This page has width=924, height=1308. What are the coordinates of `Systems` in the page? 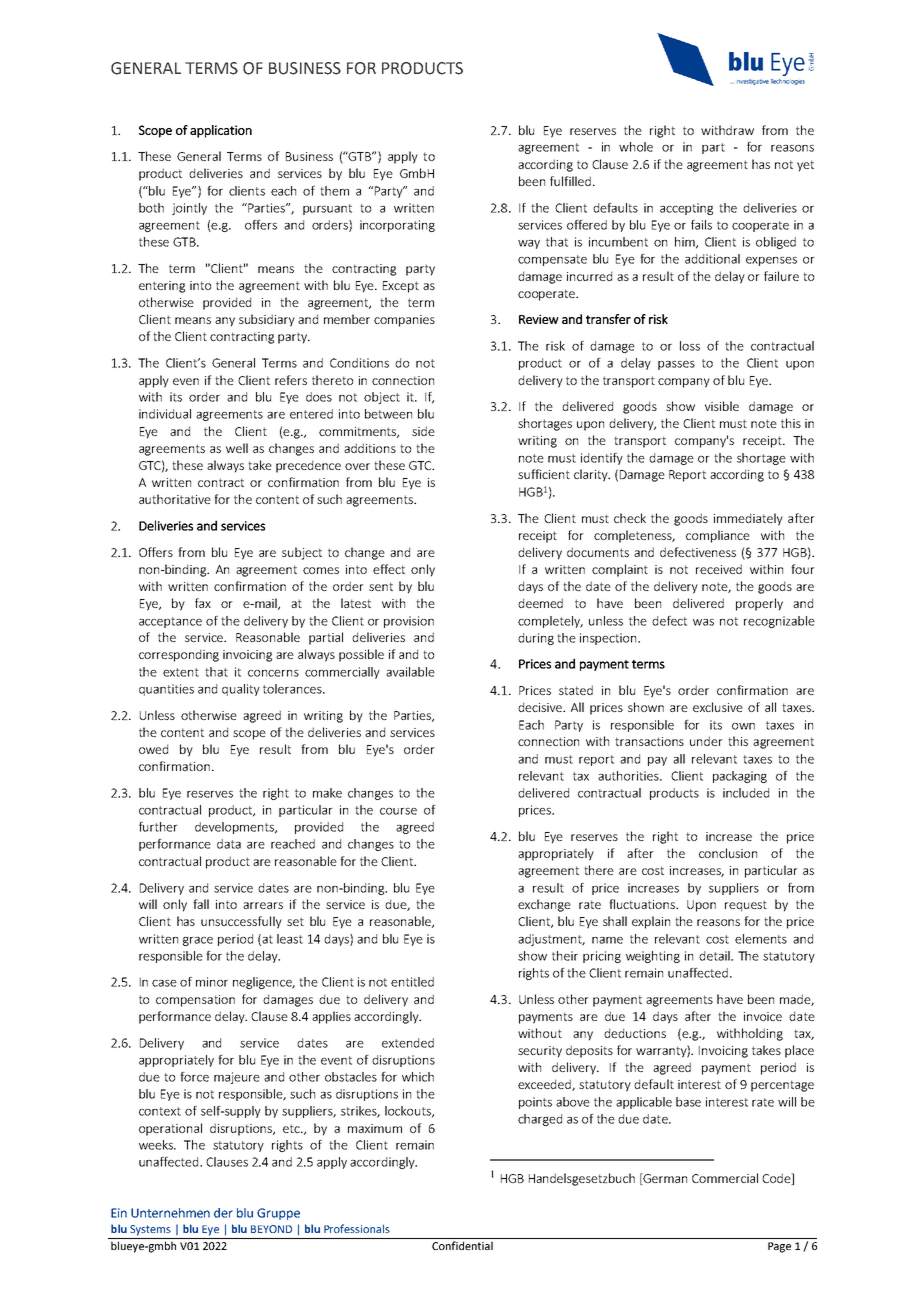 It's located at (150, 1230).
